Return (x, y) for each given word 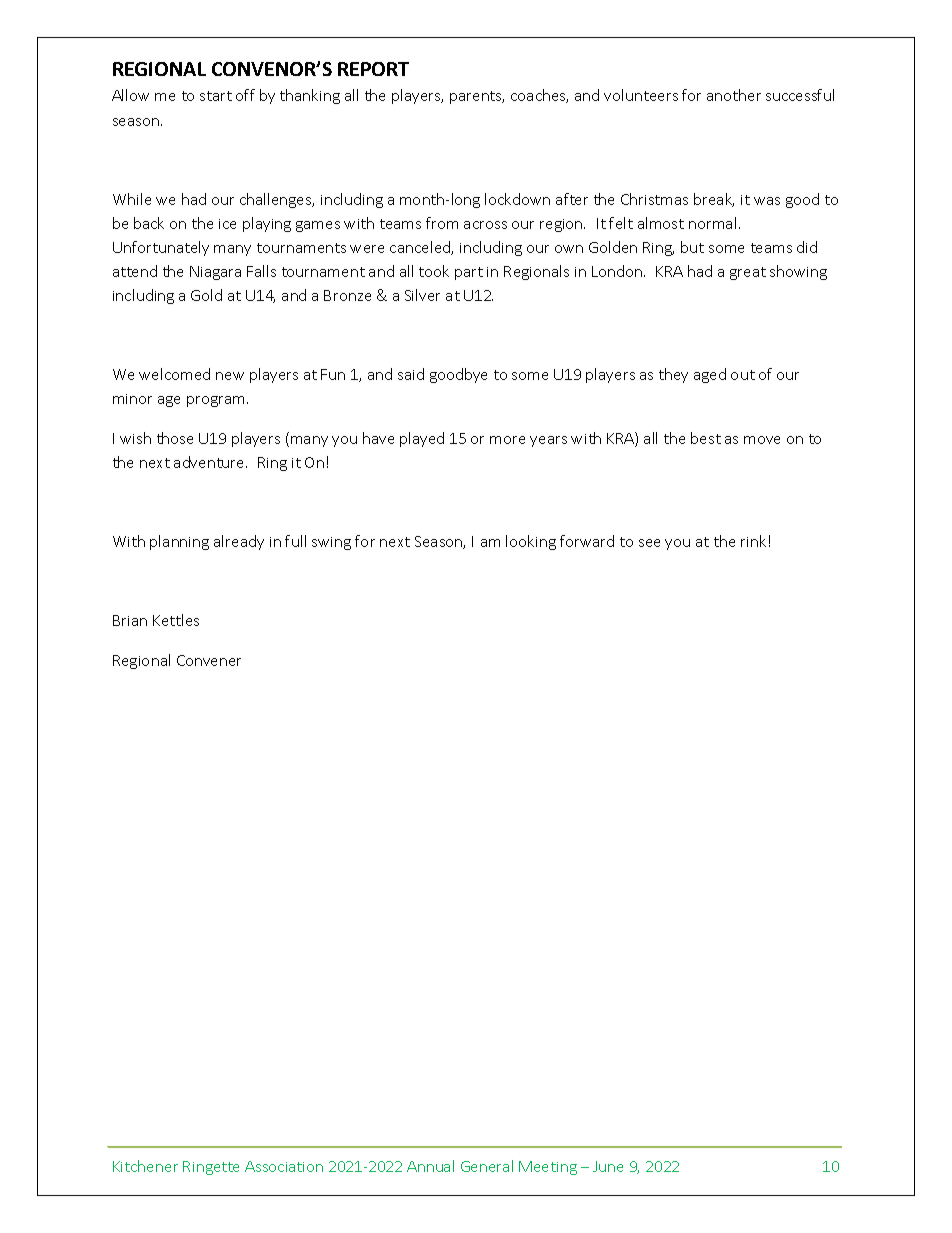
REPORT (373, 69)
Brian (130, 620)
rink (753, 541)
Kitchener (145, 1166)
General (487, 1166)
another (734, 95)
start (216, 96)
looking (531, 542)
